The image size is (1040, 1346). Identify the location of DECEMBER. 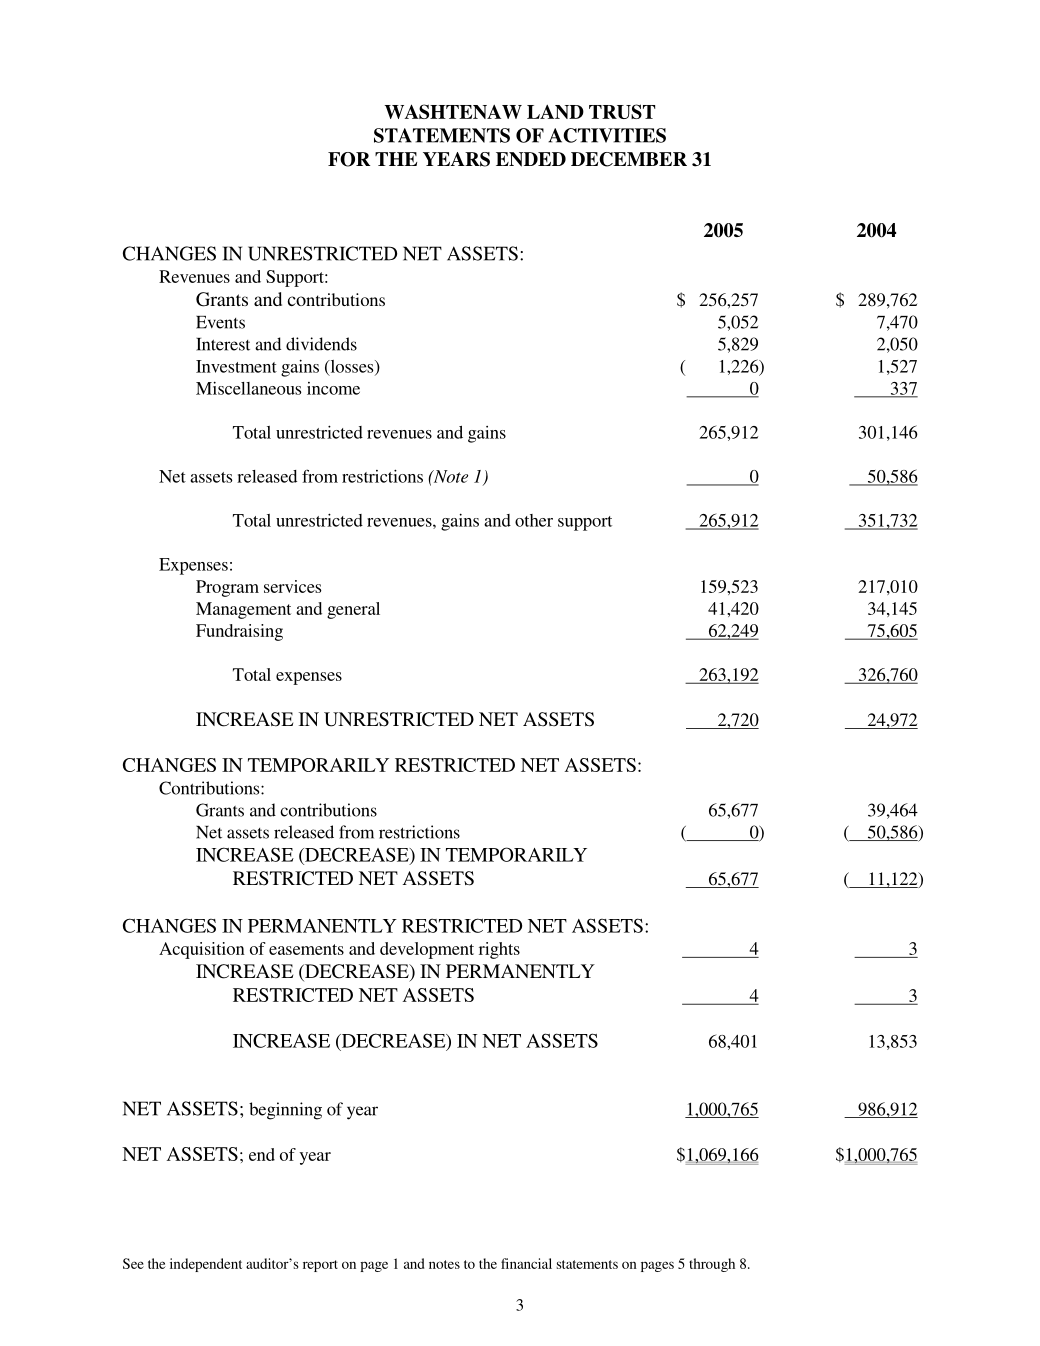
(629, 159).
